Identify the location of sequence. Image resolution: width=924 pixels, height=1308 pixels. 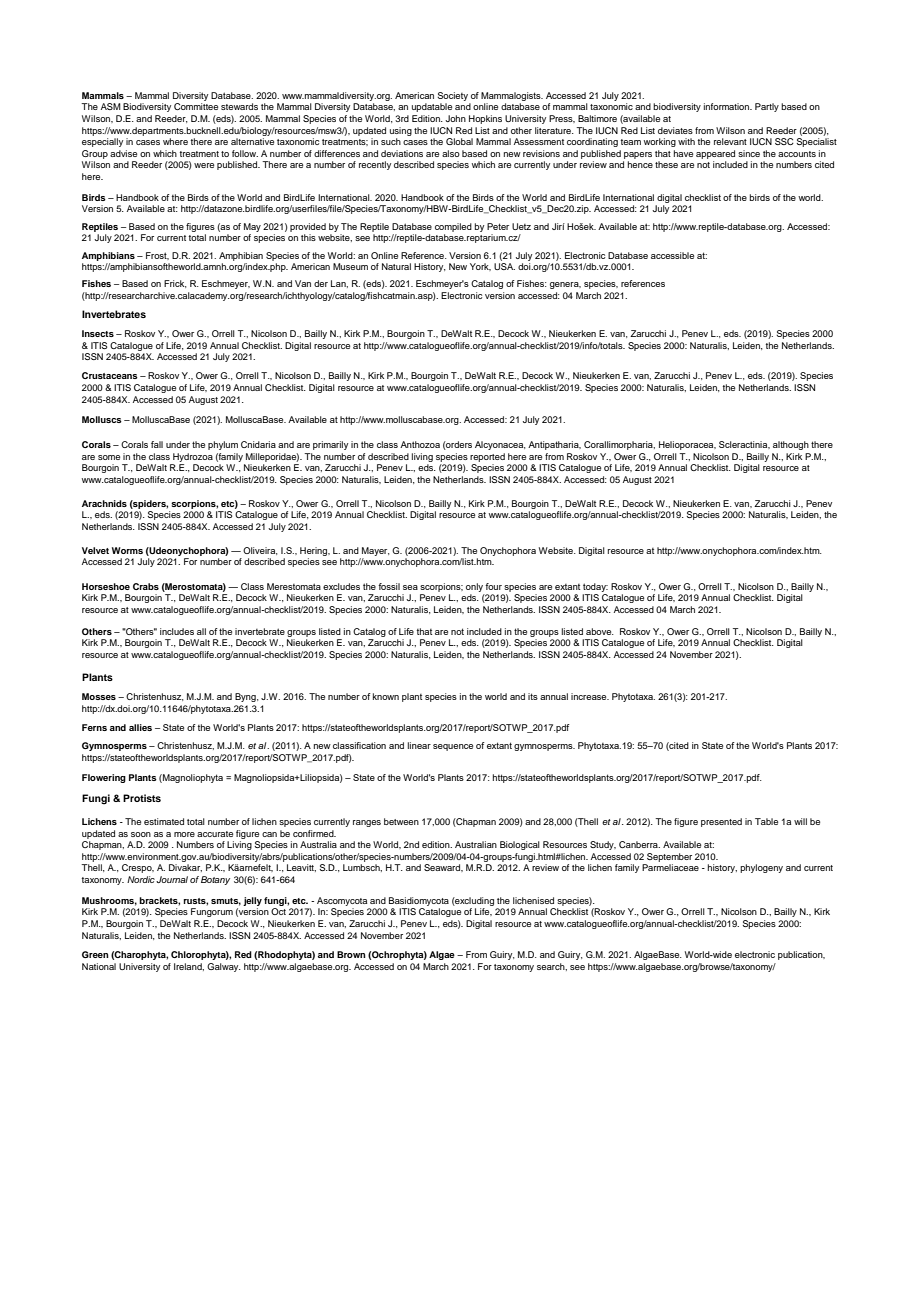
(453, 747).
